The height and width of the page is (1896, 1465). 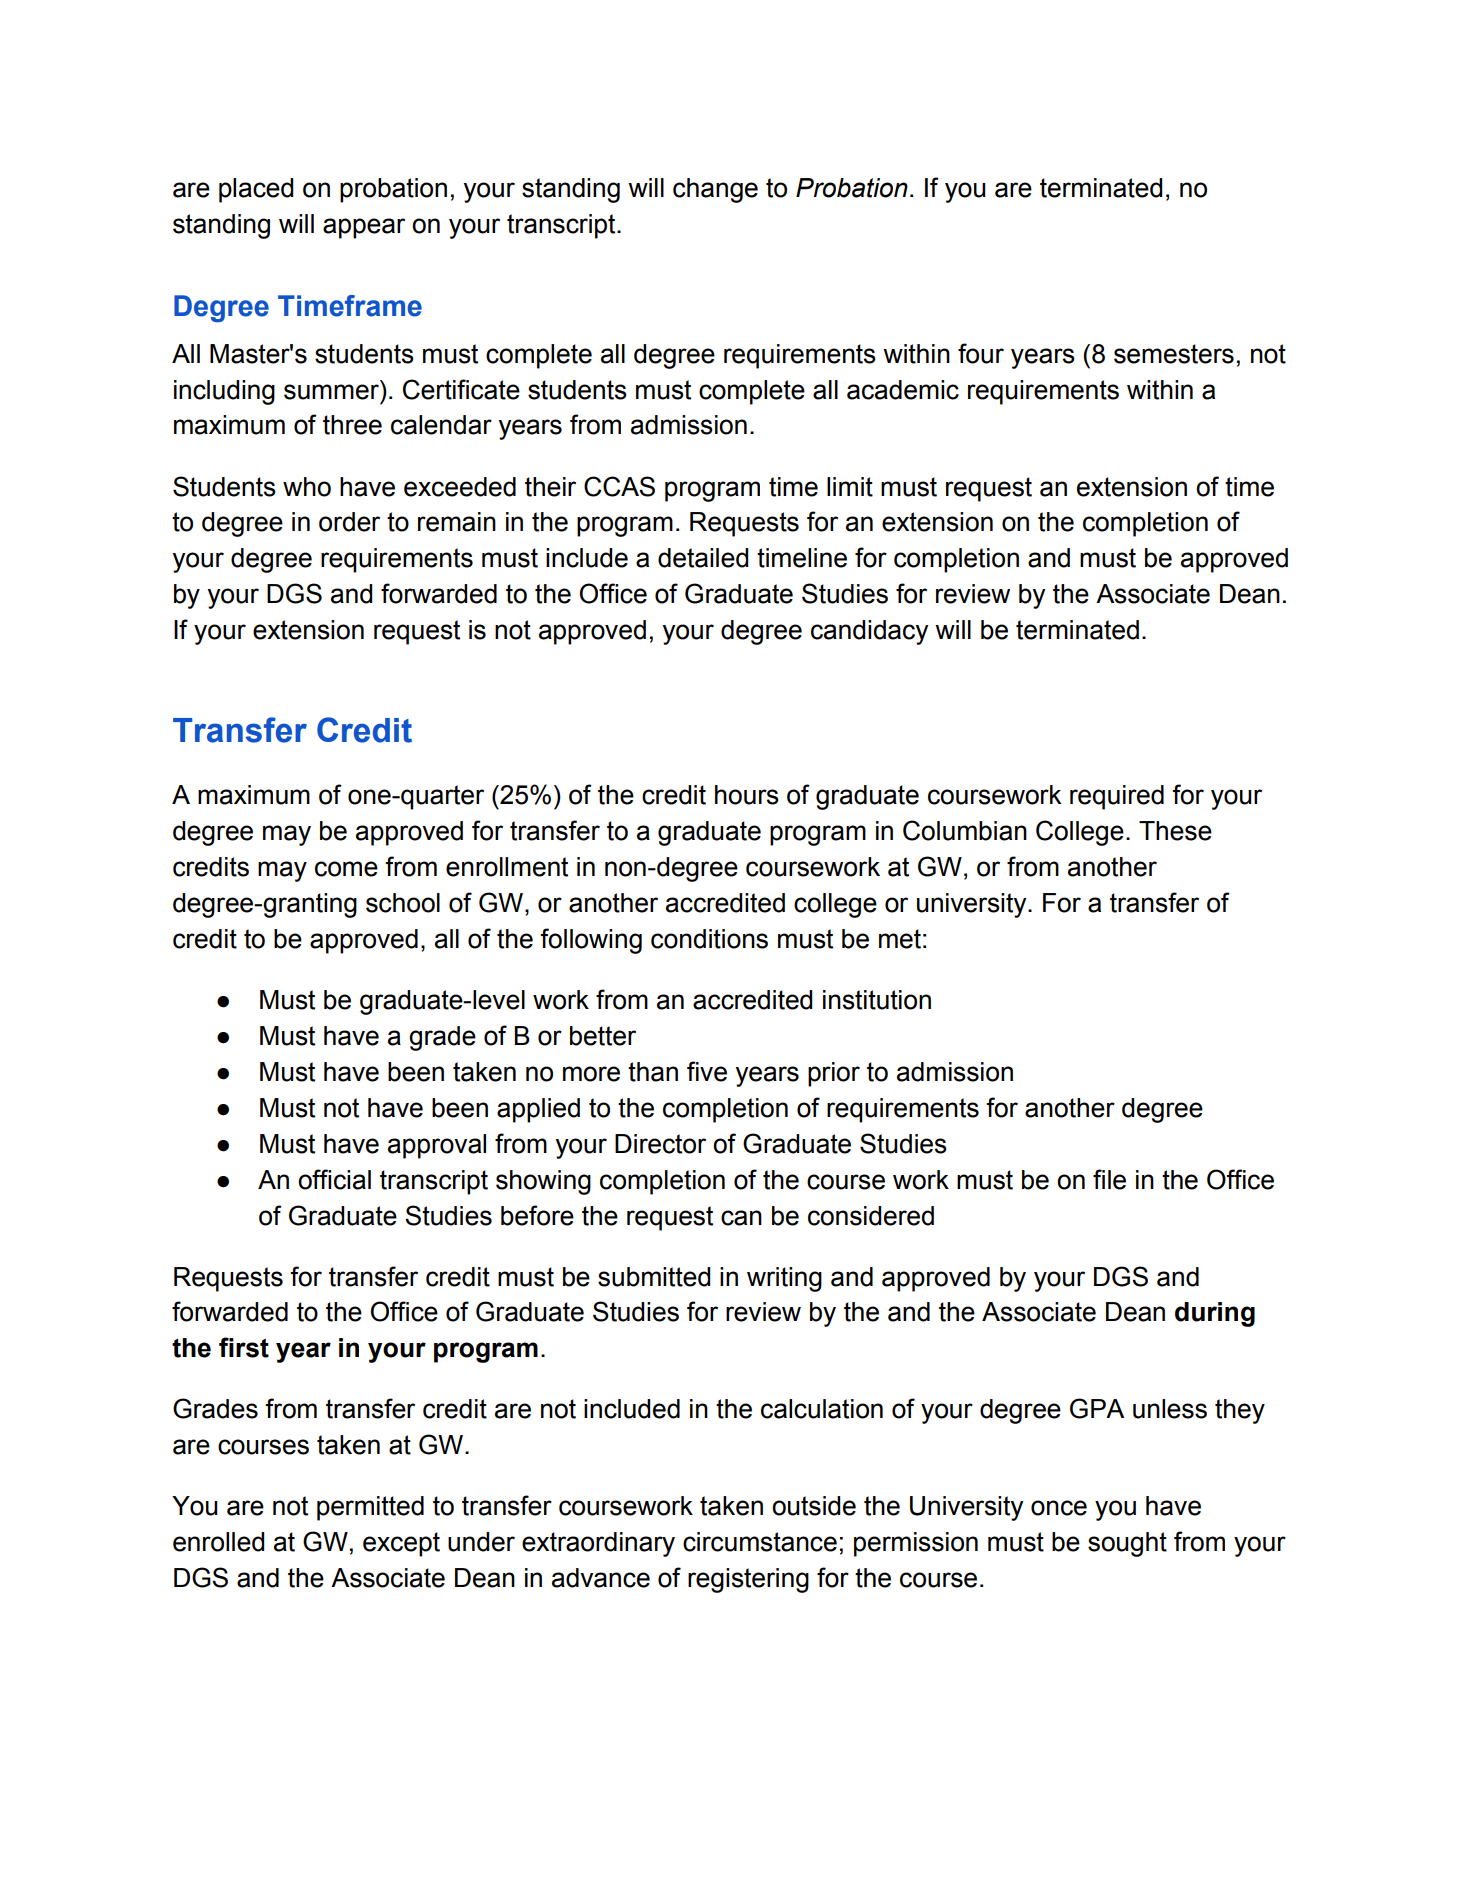 I want to click on during, so click(x=1215, y=1314).
